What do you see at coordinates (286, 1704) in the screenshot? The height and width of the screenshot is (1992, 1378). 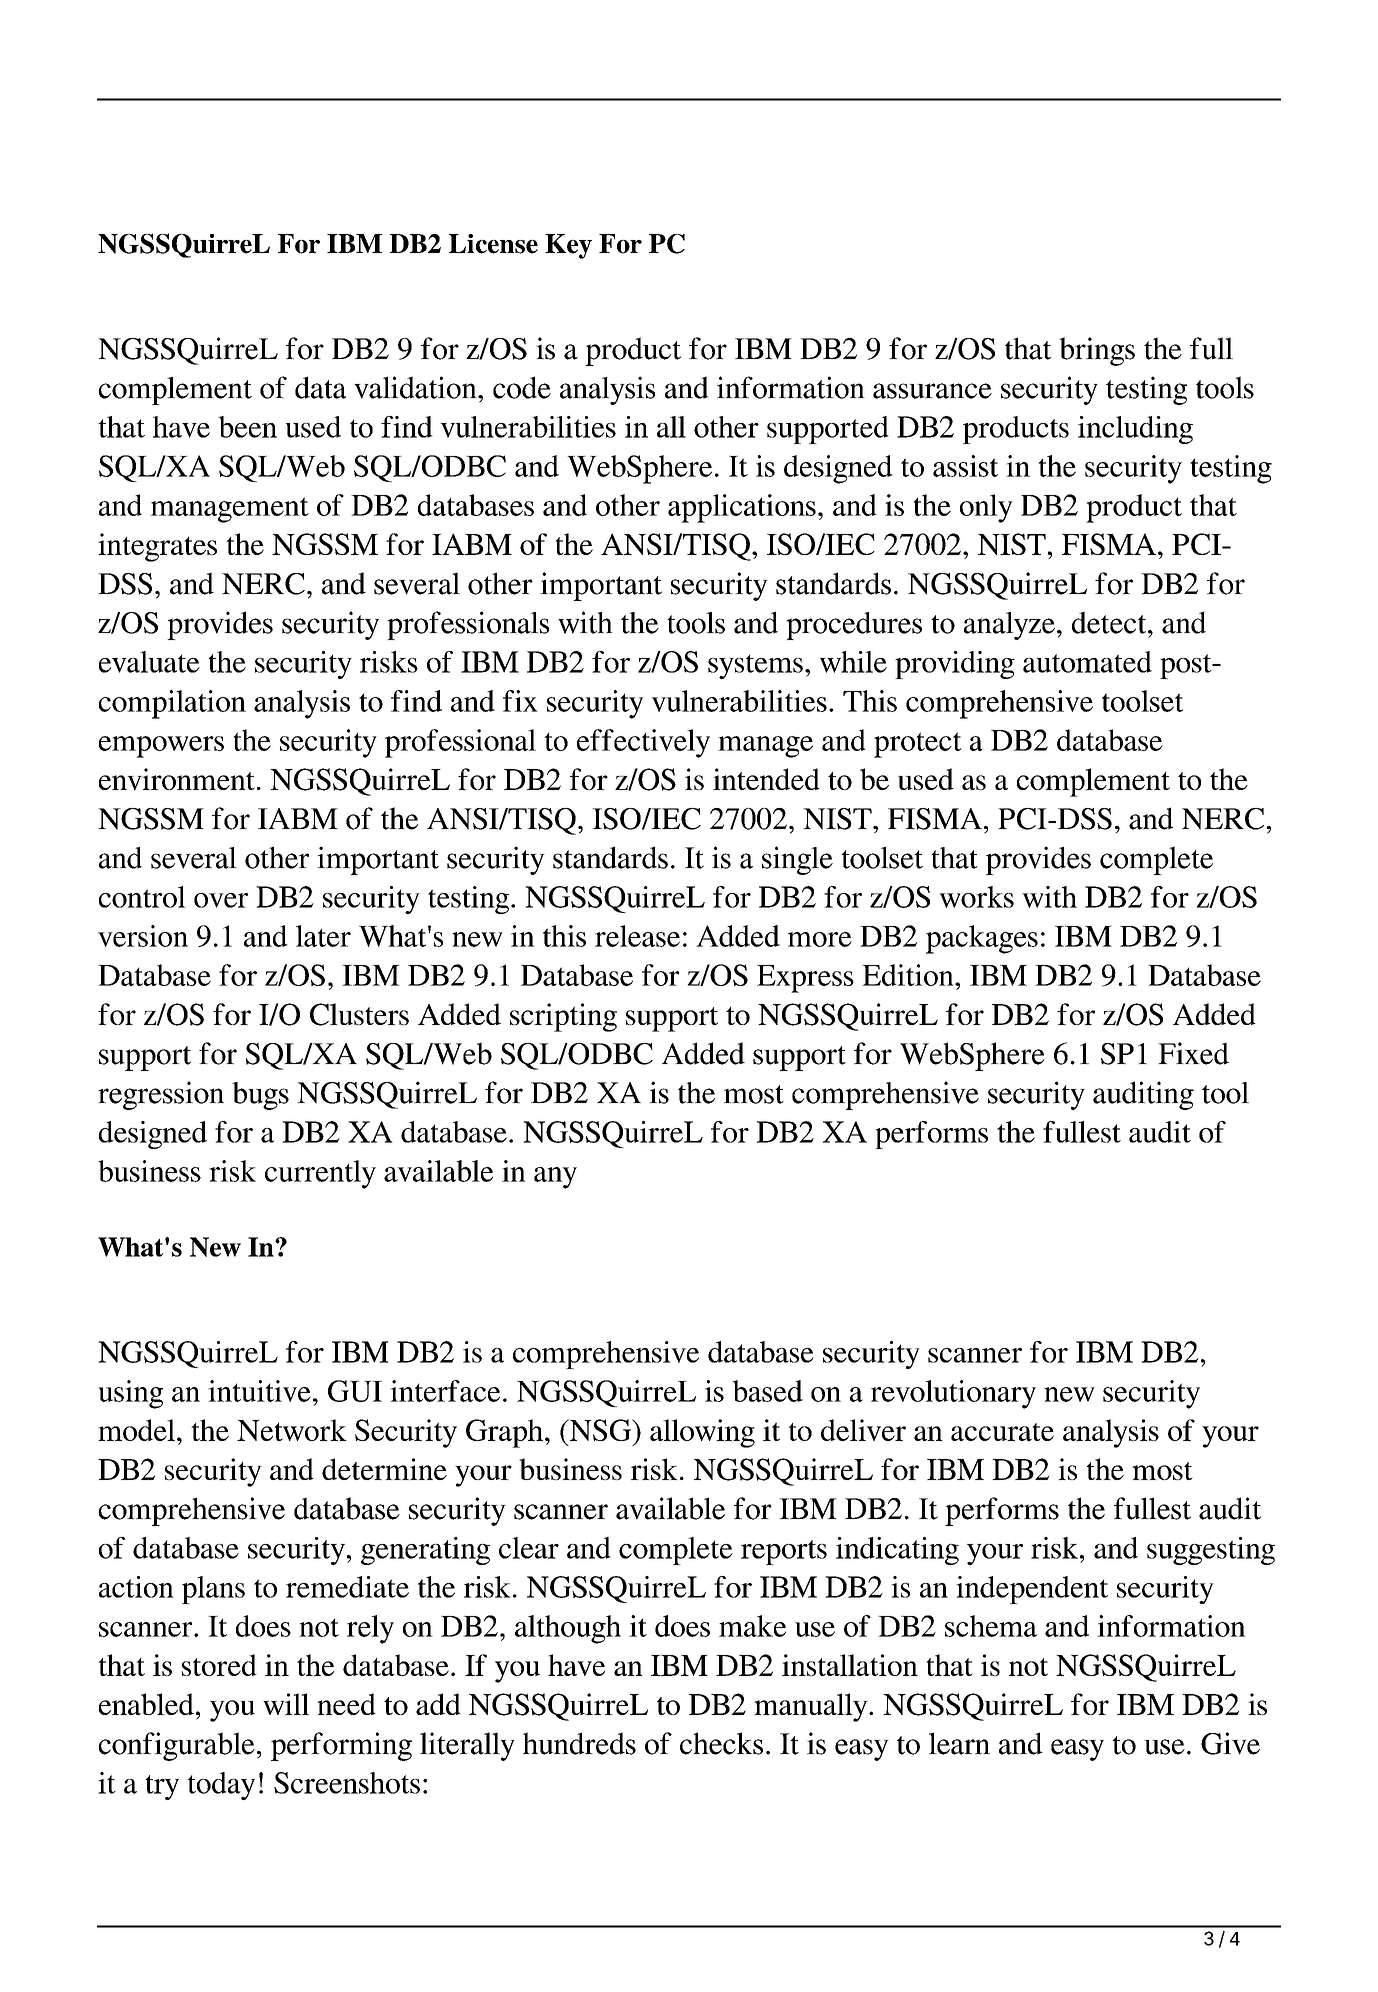 I see `will` at bounding box center [286, 1704].
